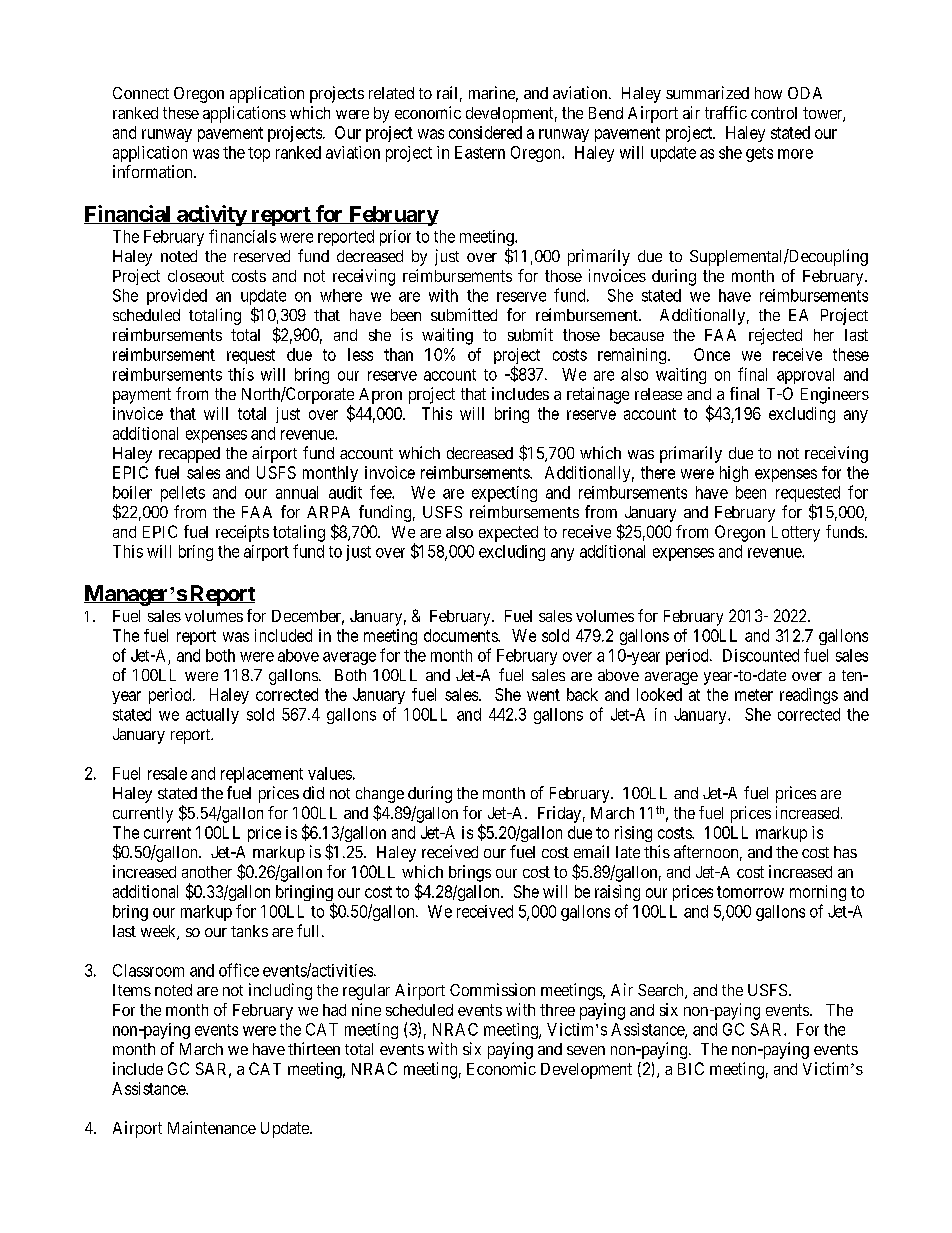 The height and width of the image is (1233, 952). I want to click on receipts, so click(242, 533).
